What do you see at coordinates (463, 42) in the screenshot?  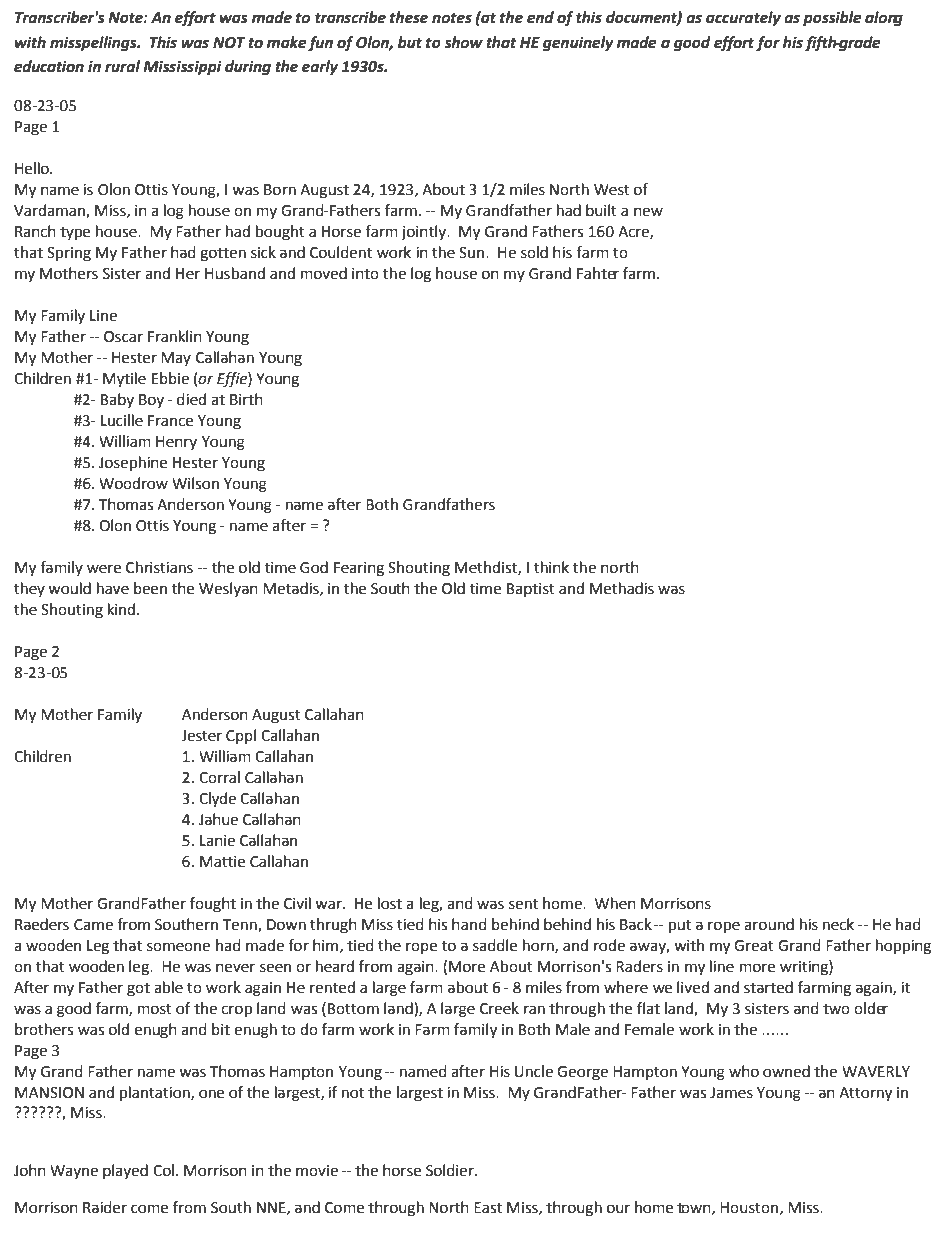 I see `show` at bounding box center [463, 42].
